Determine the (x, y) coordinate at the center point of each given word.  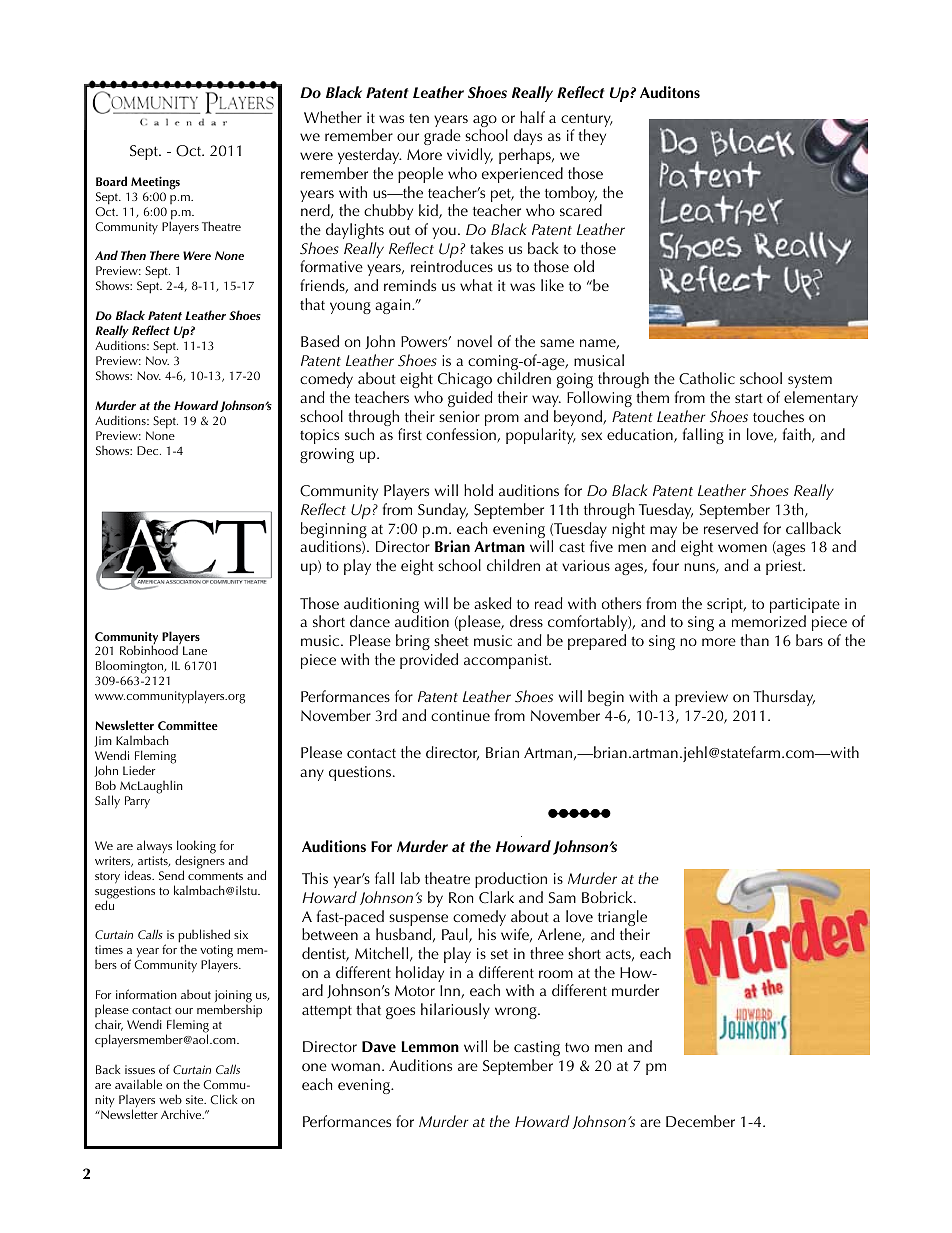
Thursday (784, 698)
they (592, 137)
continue (460, 715)
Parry (137, 802)
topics (319, 436)
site (196, 1099)
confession (462, 435)
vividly (470, 156)
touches (778, 416)
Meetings (155, 183)
